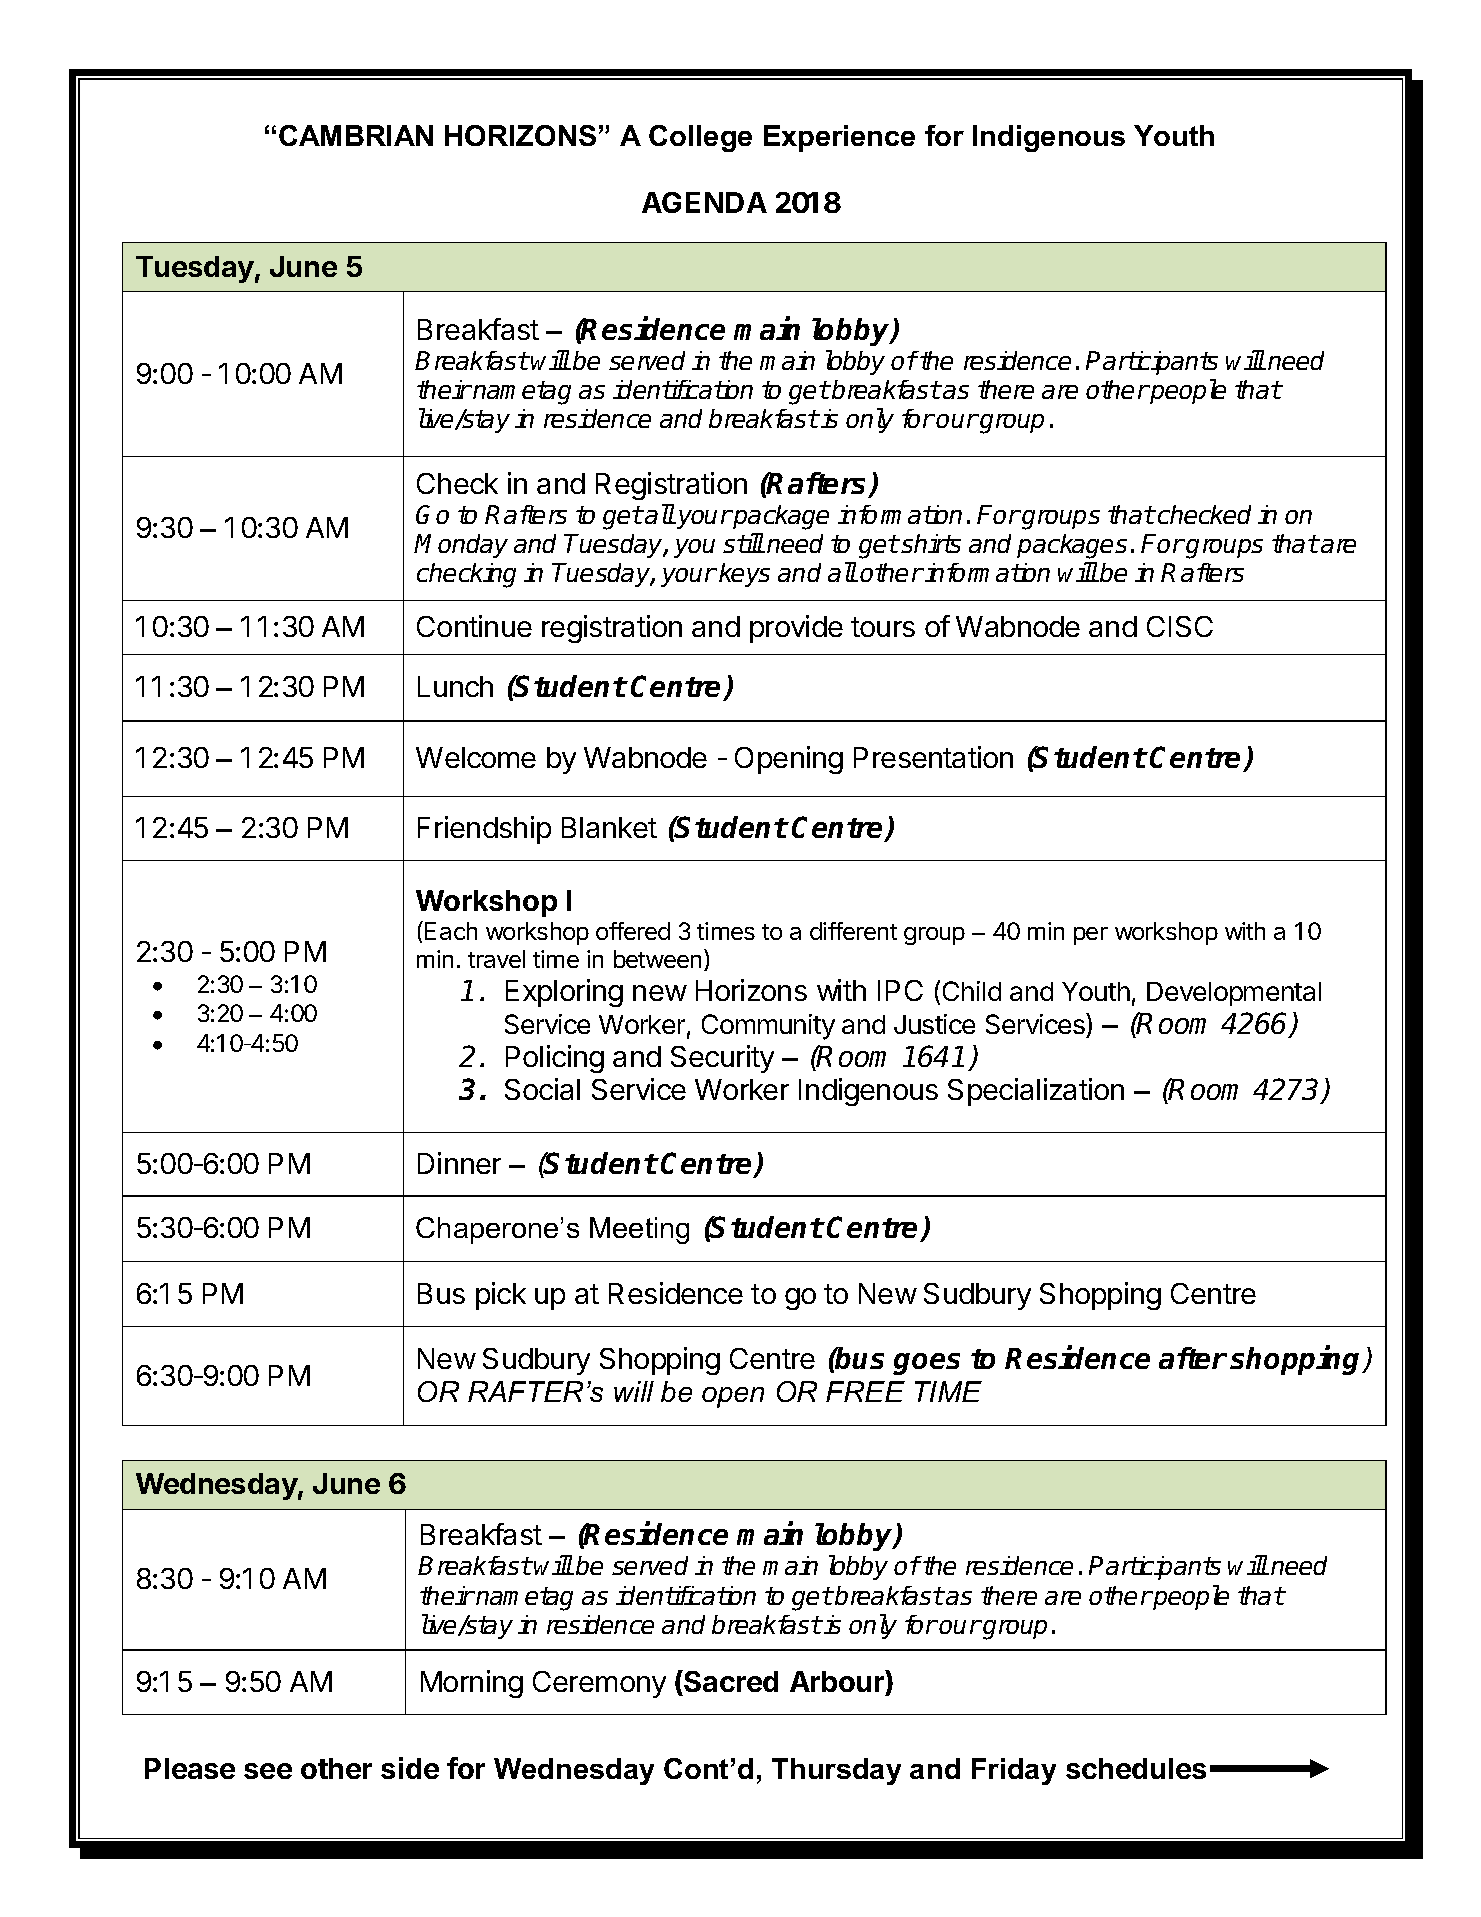 The width and height of the document is (1481, 1917). I want to click on Experience, so click(839, 138).
